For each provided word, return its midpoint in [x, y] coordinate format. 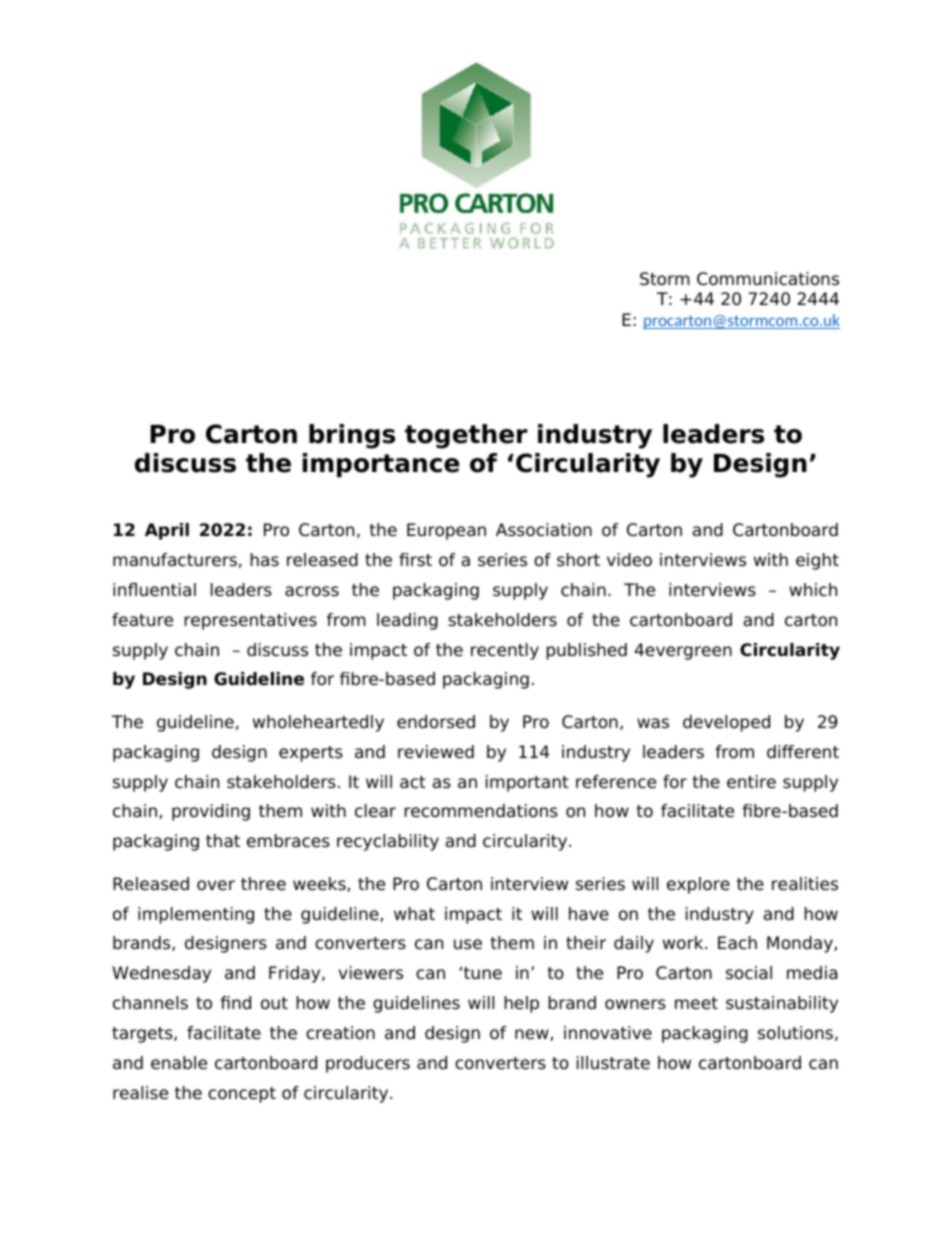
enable [179, 1063]
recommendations [481, 811]
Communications [768, 279]
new [533, 1035]
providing [211, 812]
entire [751, 782]
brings [352, 436]
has [265, 560]
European [446, 531]
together [466, 436]
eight [817, 561]
